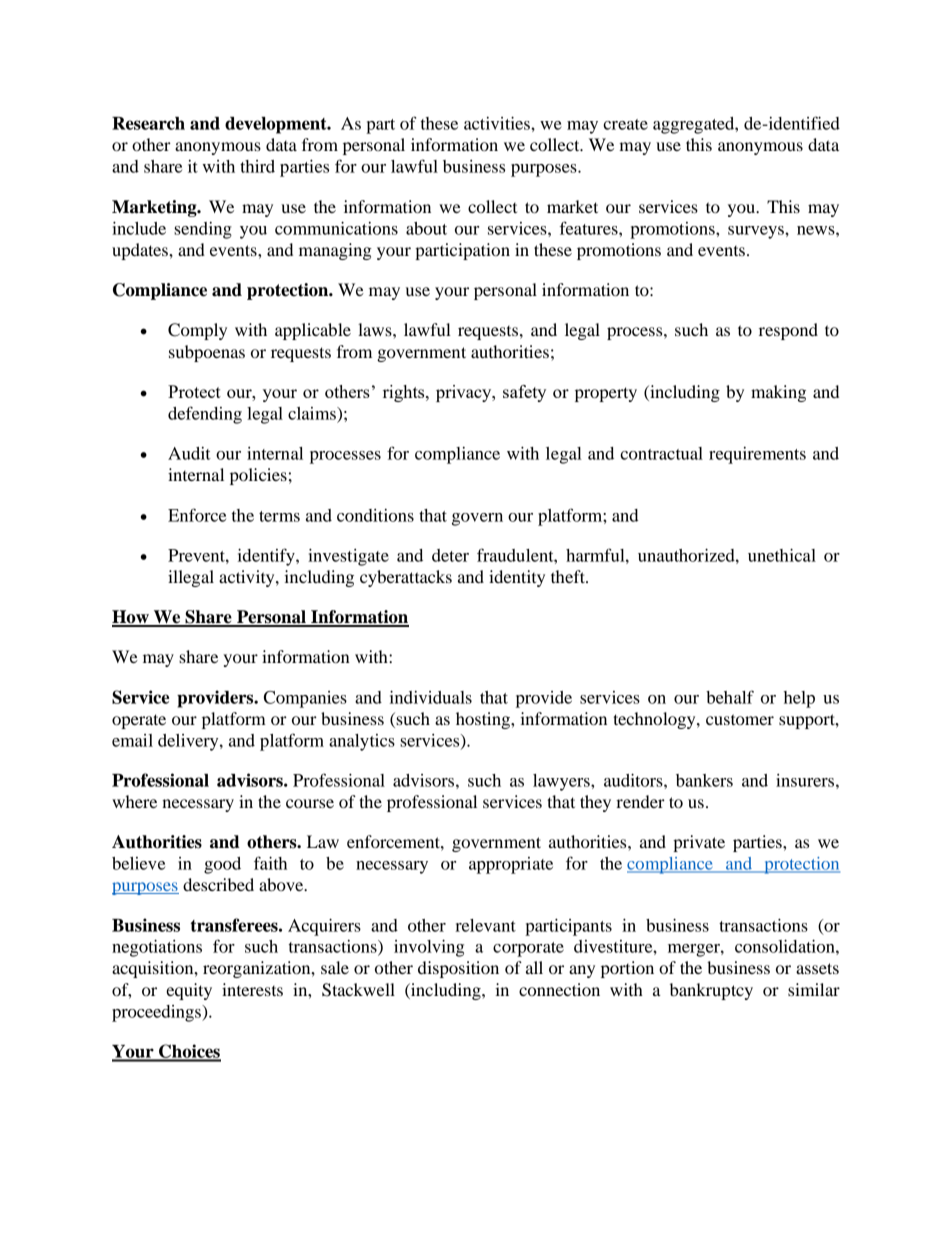  What do you see at coordinates (711, 991) in the screenshot?
I see `bankruptcy` at bounding box center [711, 991].
